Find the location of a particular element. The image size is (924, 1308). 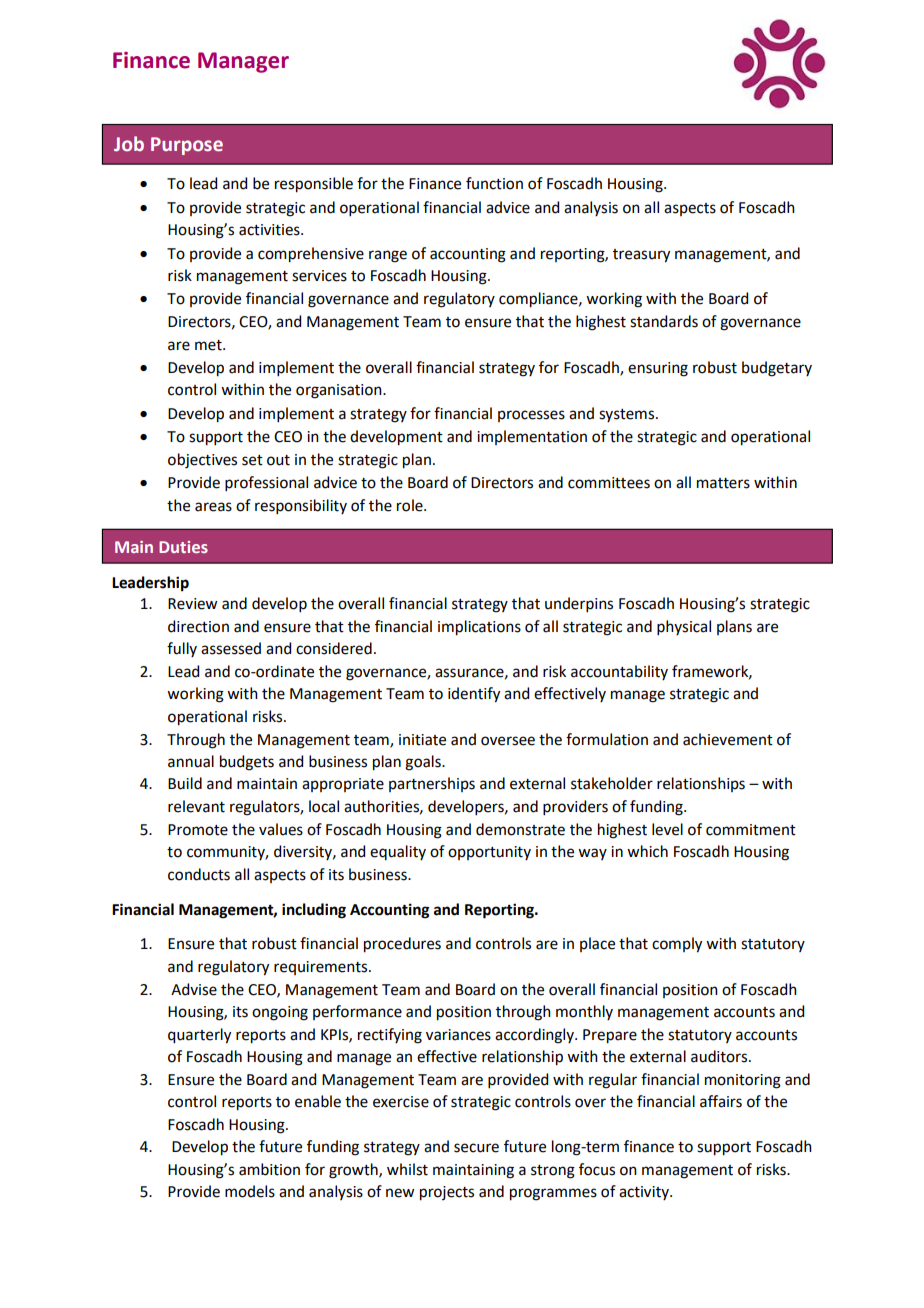

physical is located at coordinates (684, 627).
